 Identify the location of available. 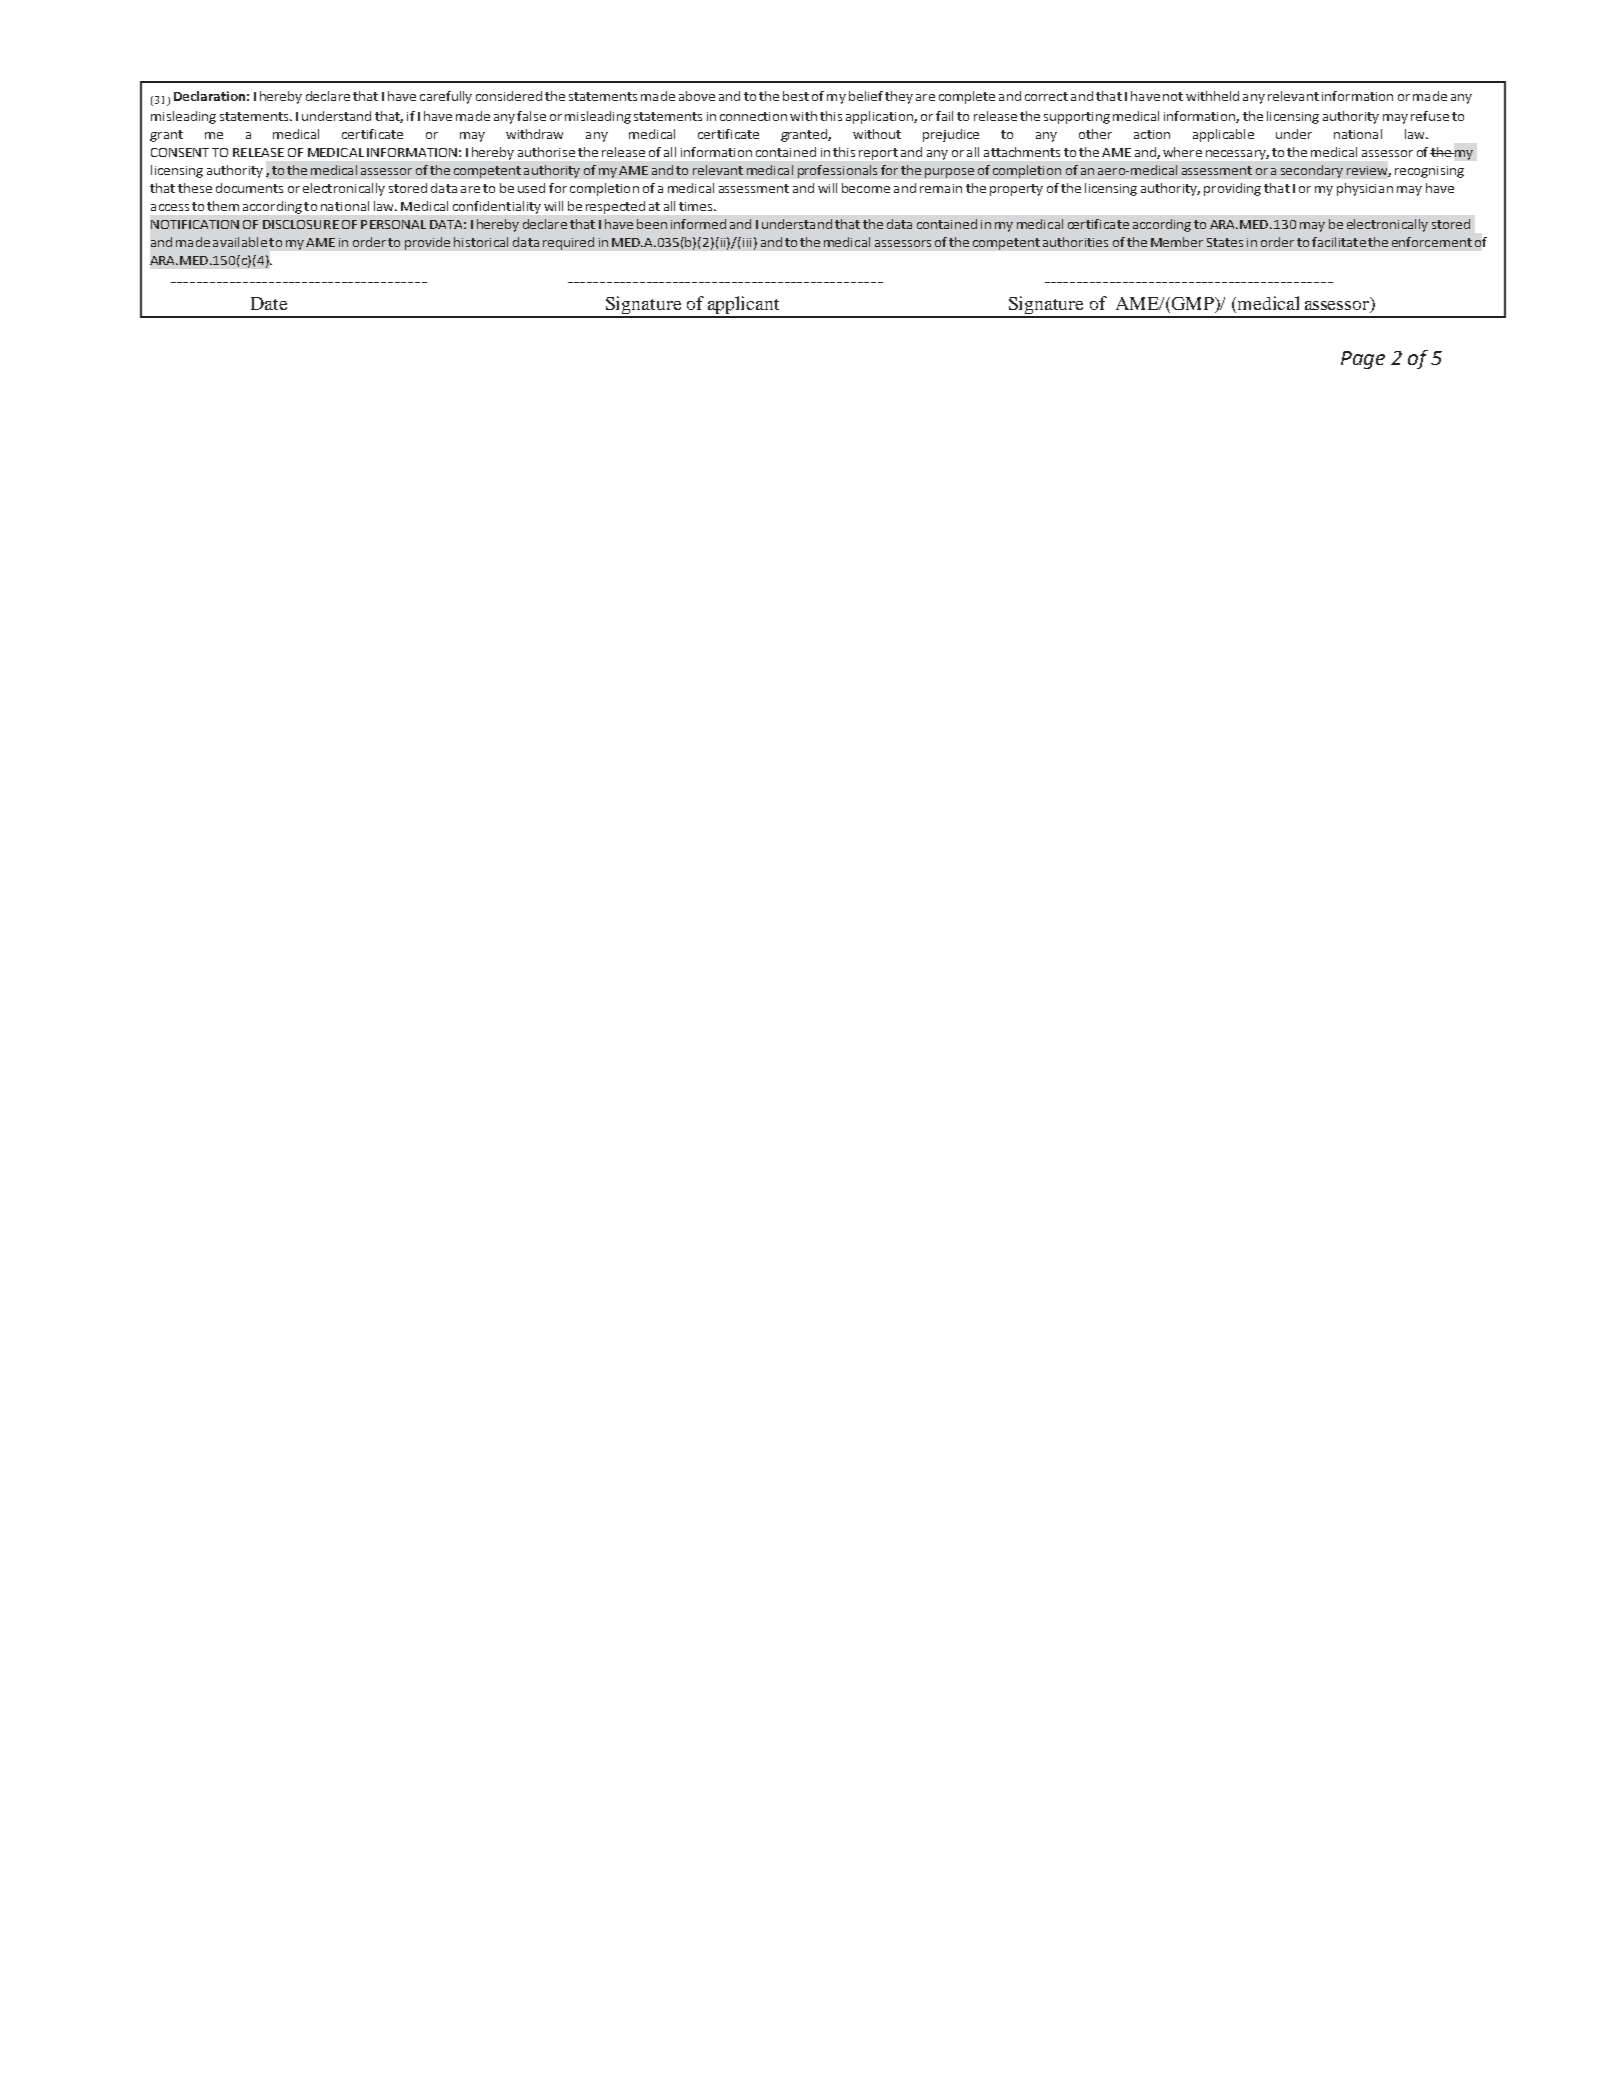
(240, 242).
